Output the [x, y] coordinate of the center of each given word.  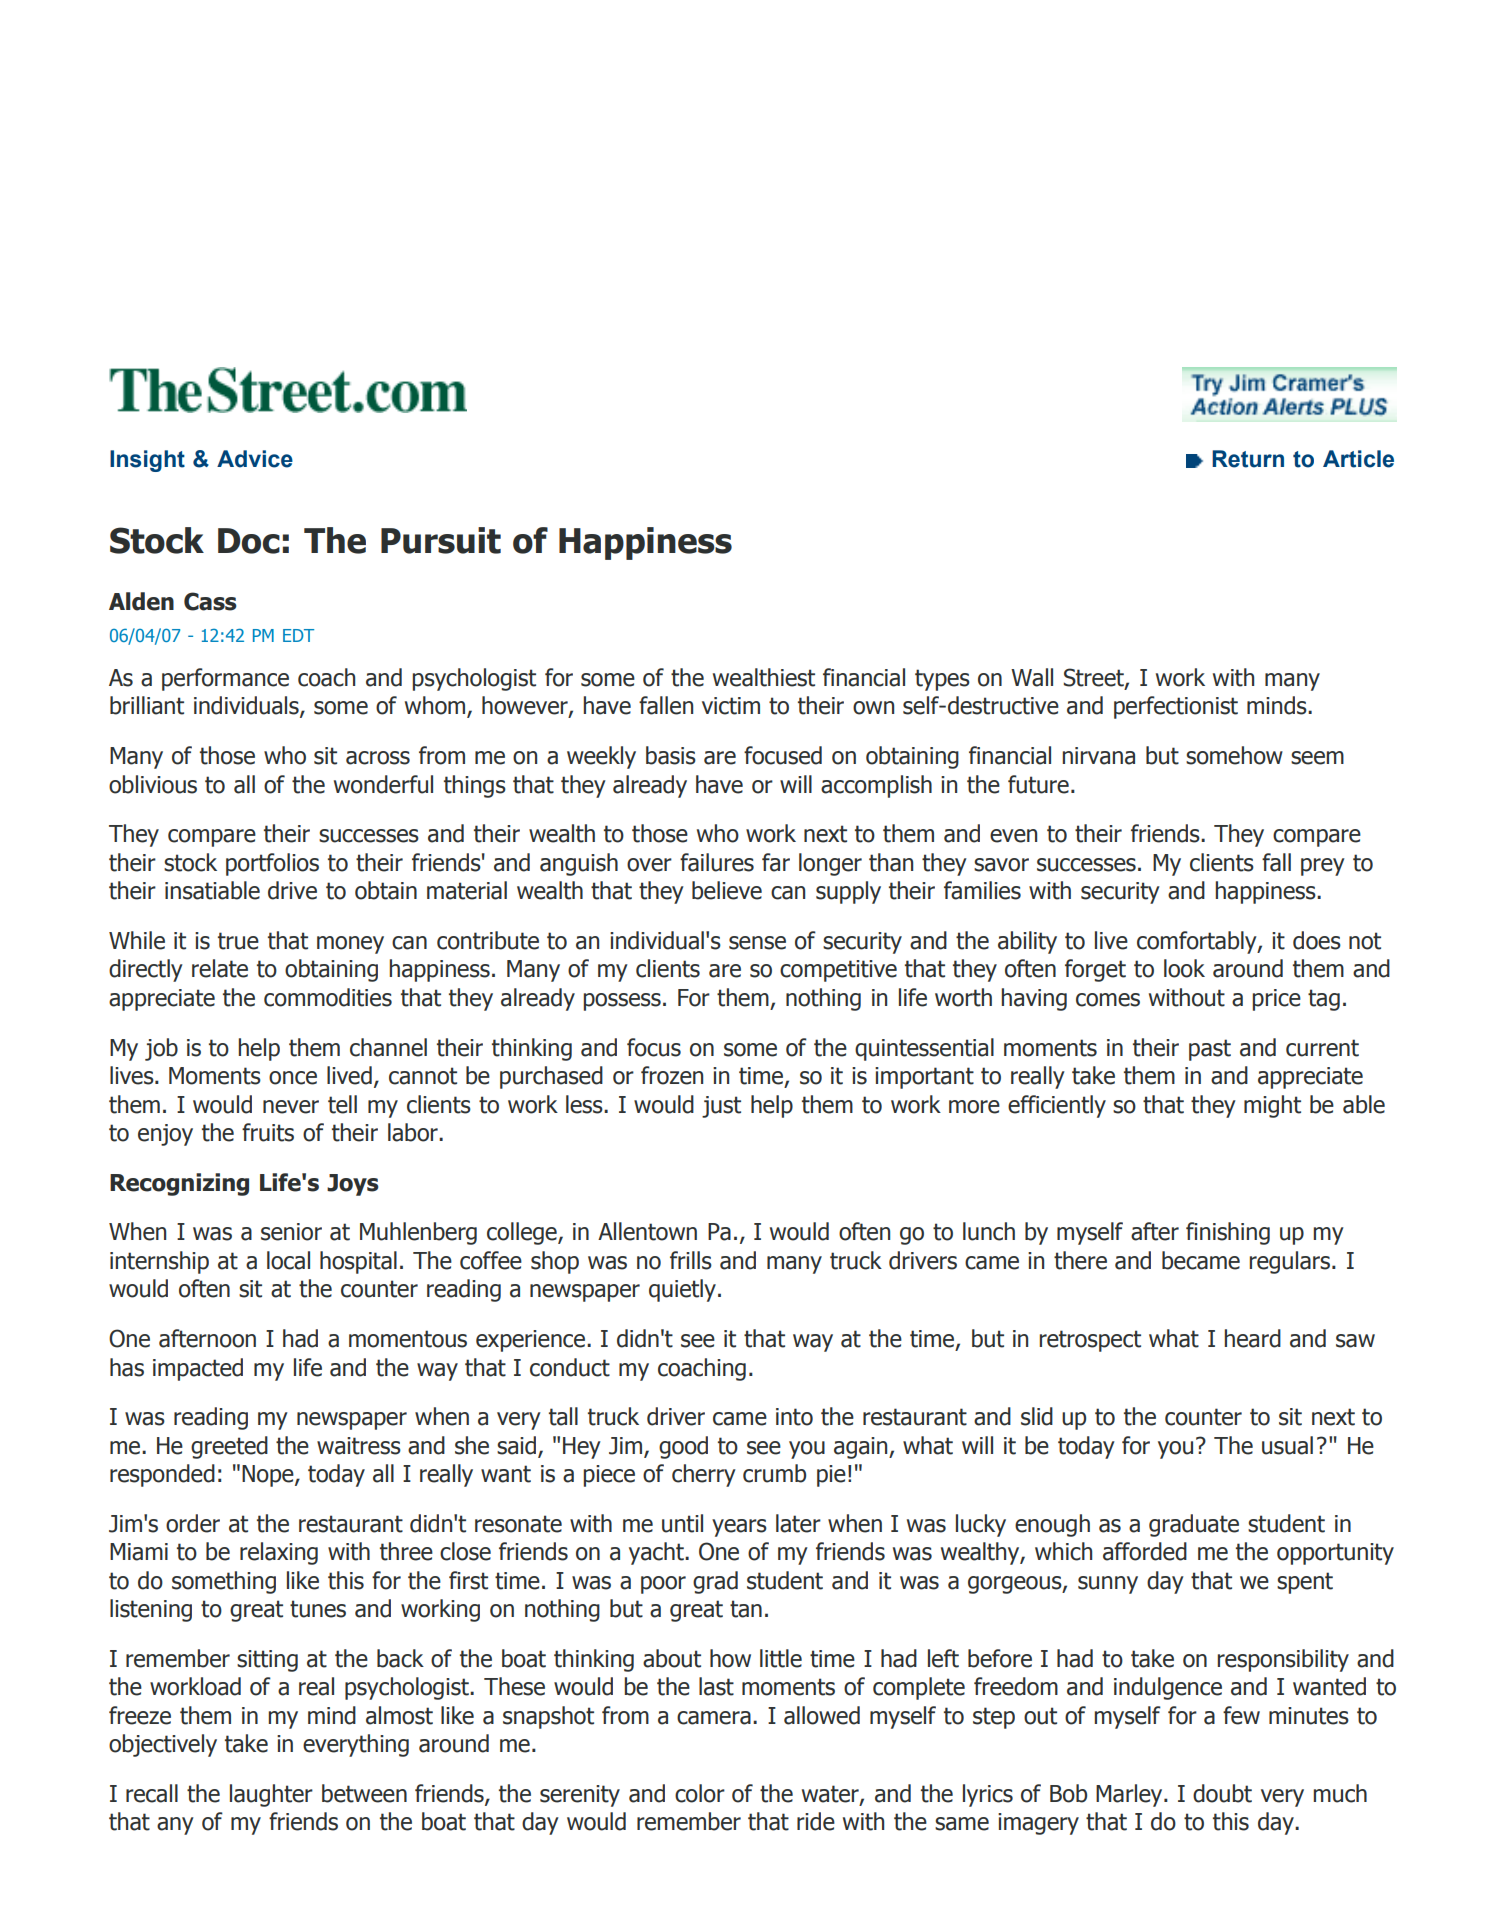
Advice [255, 459]
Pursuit [441, 540]
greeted [229, 1447]
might [1272, 1106]
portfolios [272, 864]
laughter [271, 1795]
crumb [774, 1473]
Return [1248, 459]
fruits [268, 1132]
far [776, 862]
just [721, 1107]
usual [1287, 1445]
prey [1323, 867]
